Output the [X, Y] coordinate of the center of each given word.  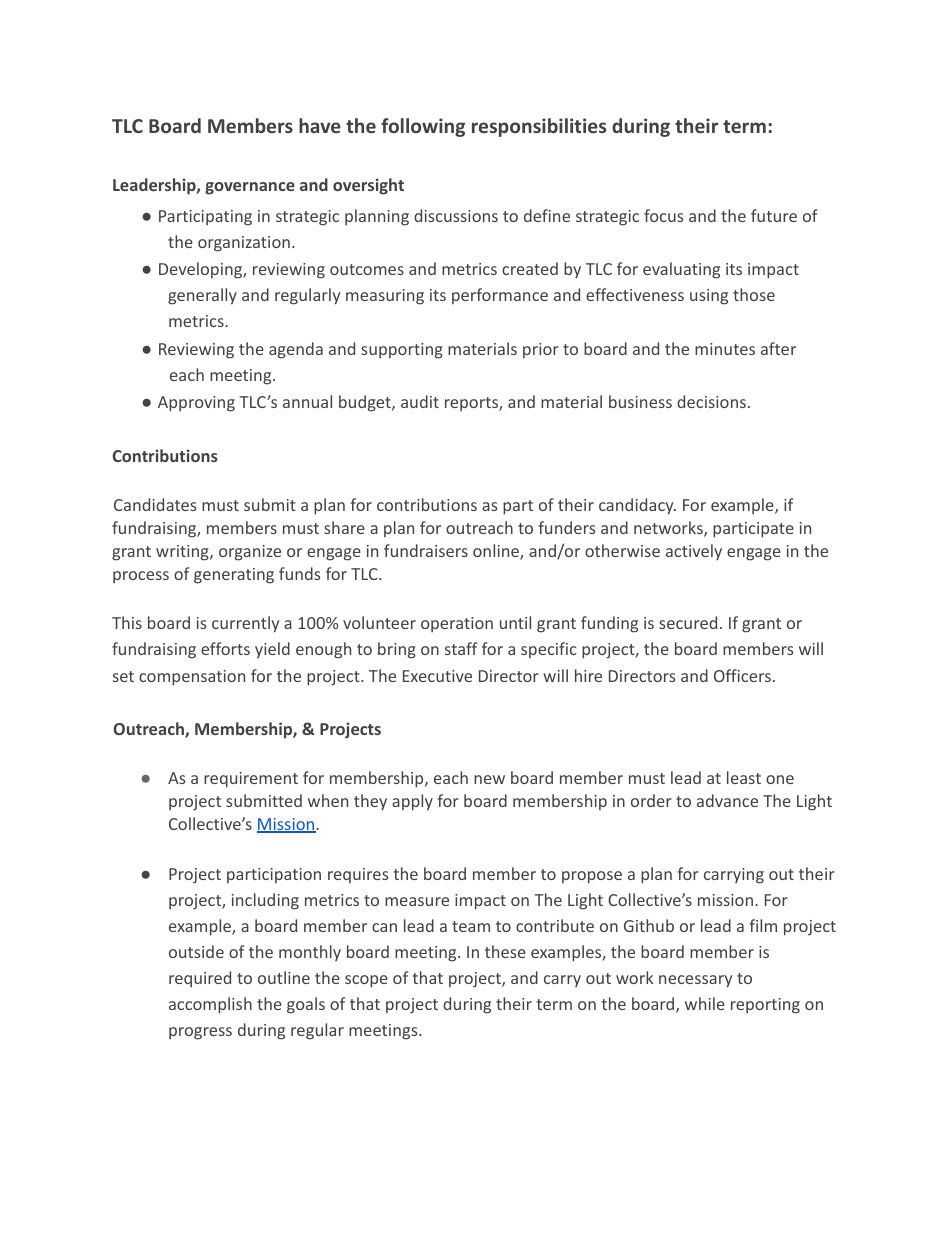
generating [234, 576]
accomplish [210, 1005]
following [423, 127]
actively [694, 552]
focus [663, 215]
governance [250, 188]
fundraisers [426, 550]
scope [366, 981]
